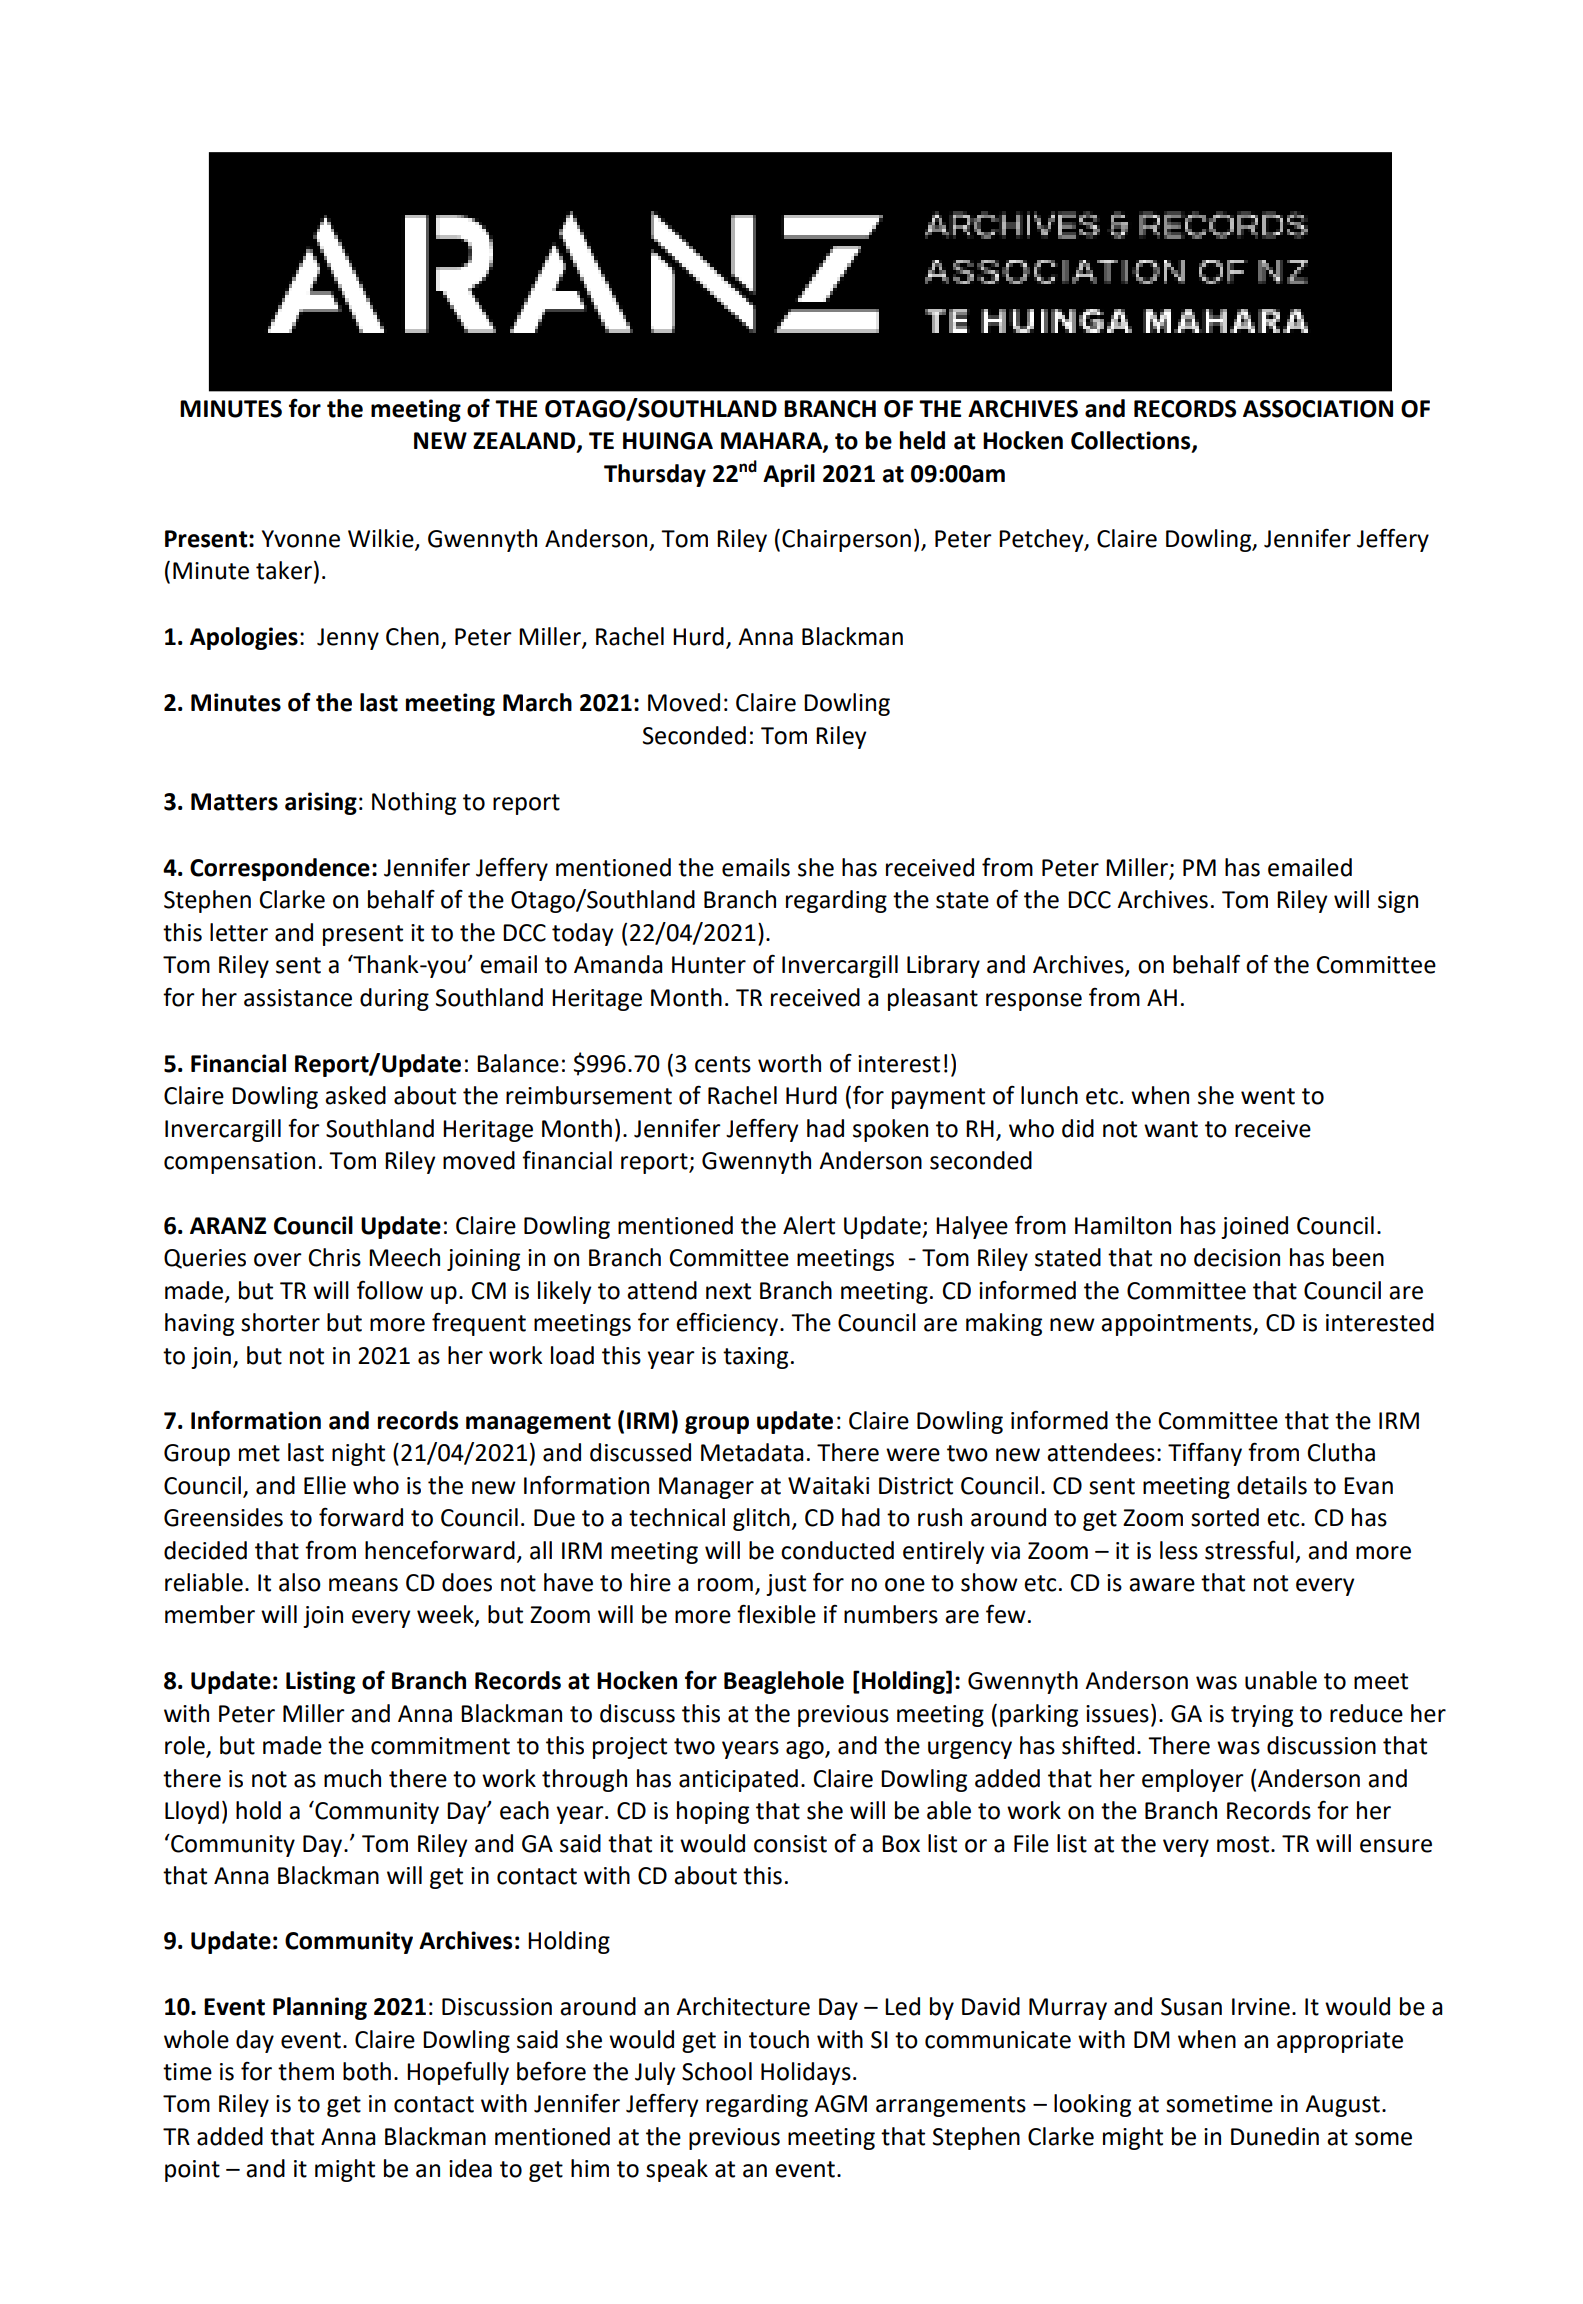 Image resolution: width=1583 pixels, height=2304 pixels. I want to click on next, so click(728, 1291).
